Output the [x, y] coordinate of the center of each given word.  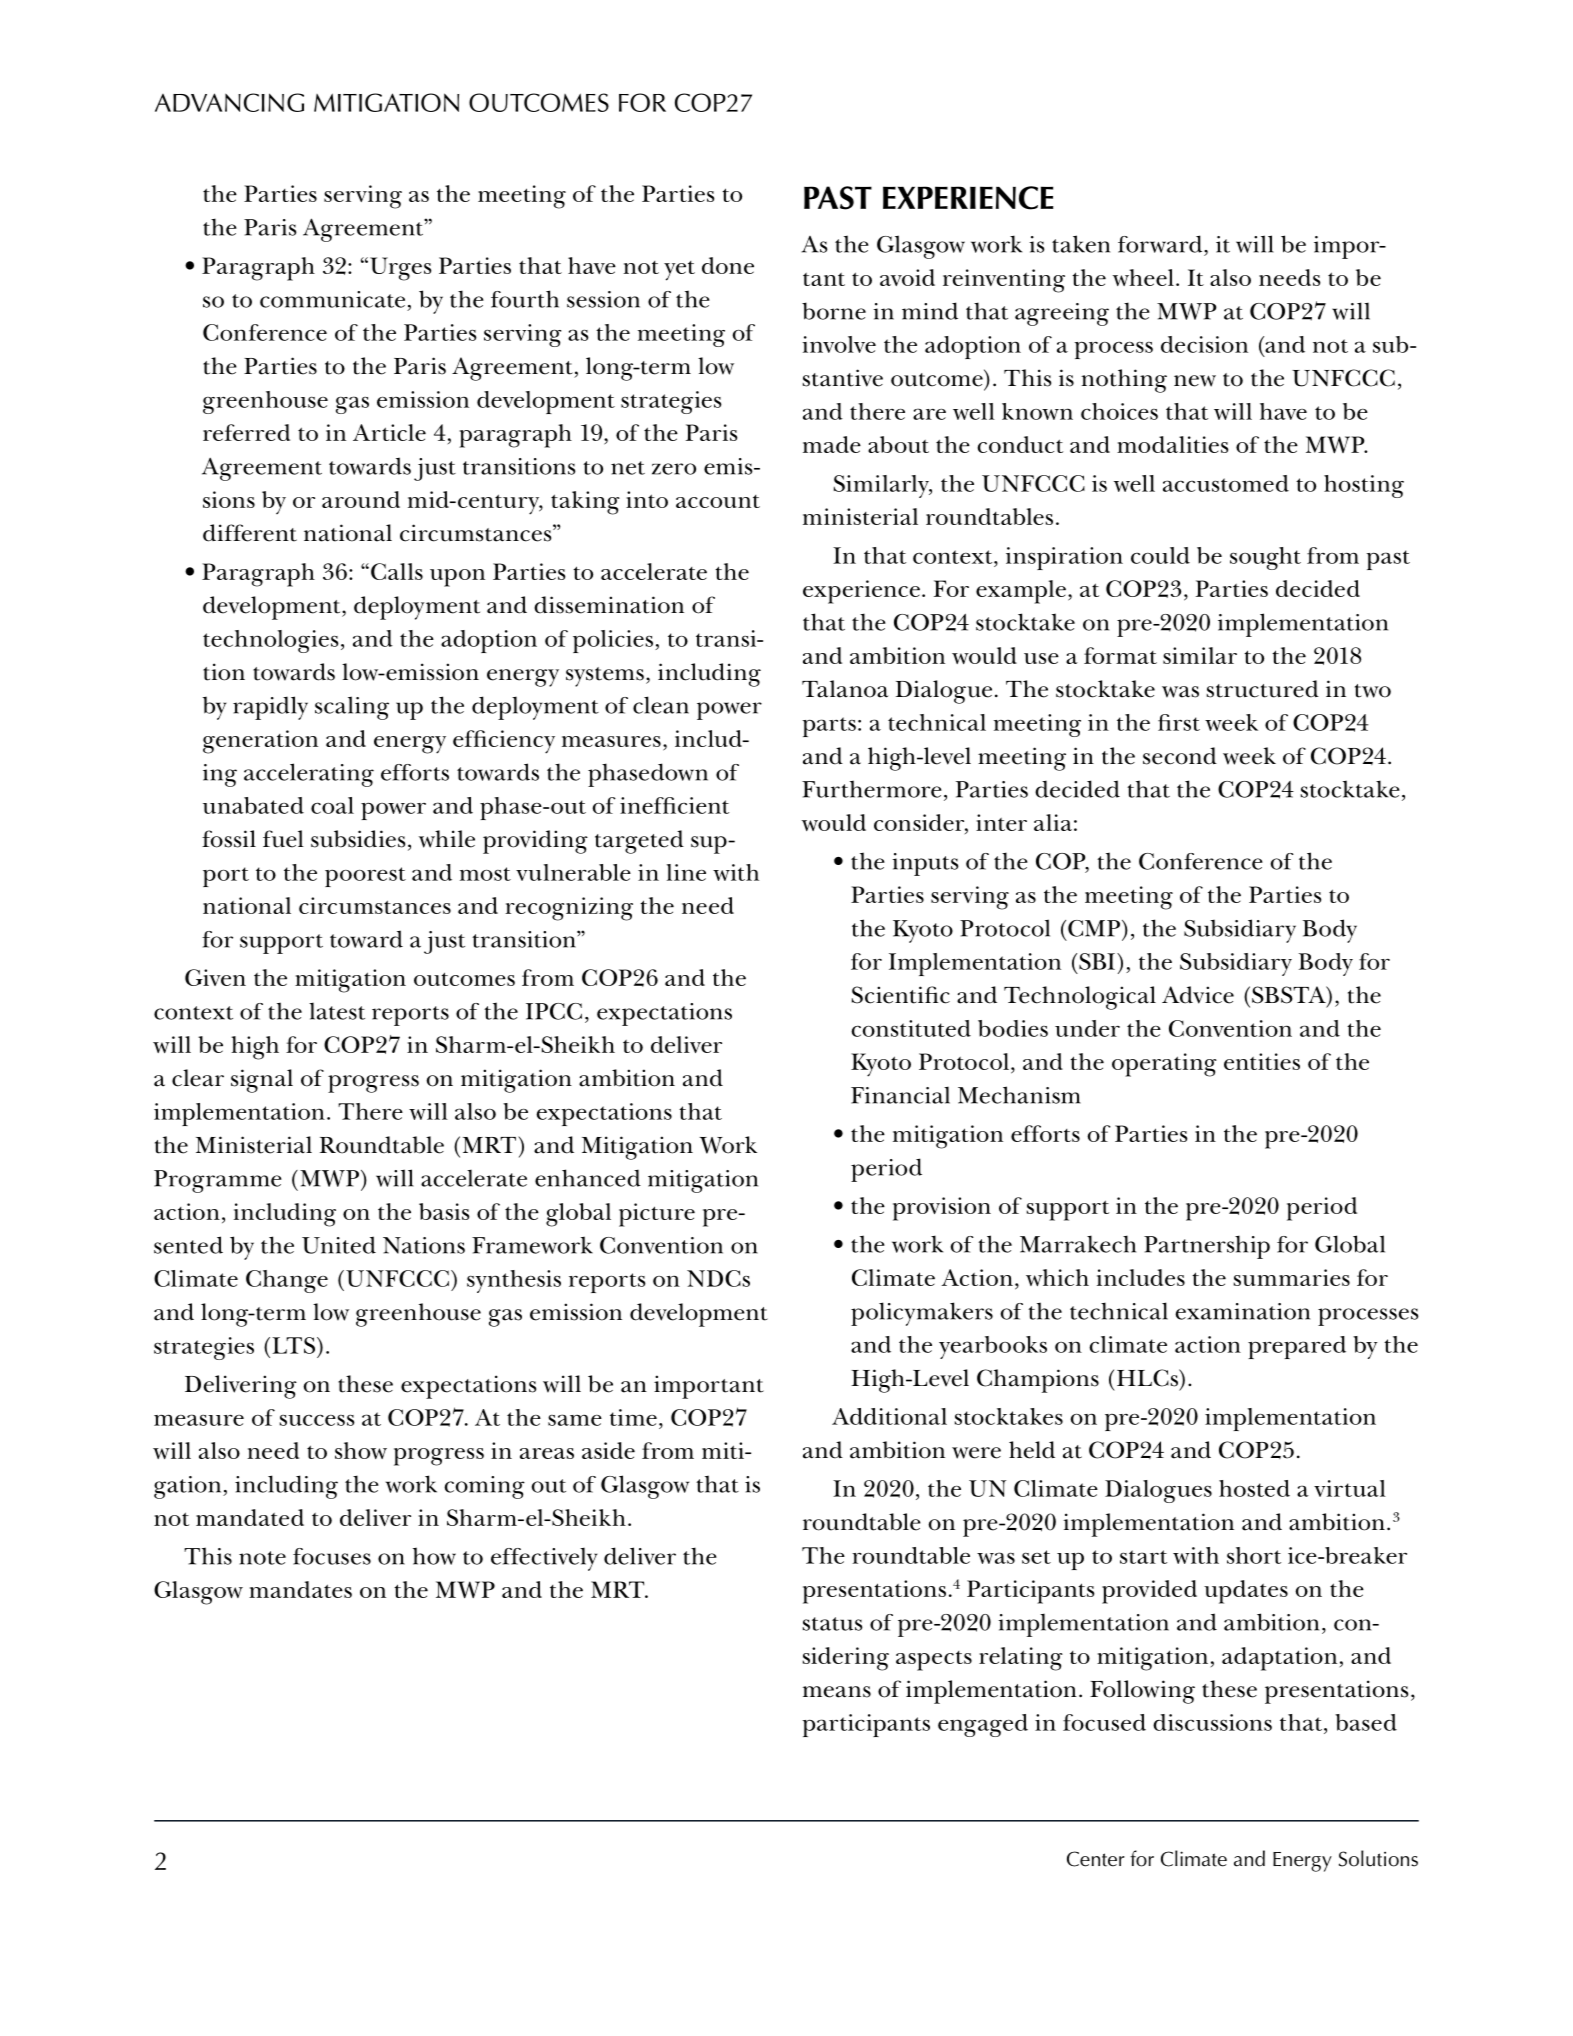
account [718, 501]
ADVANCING [229, 102]
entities [1262, 1061]
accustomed [1226, 483]
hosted [1254, 1488]
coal [332, 805]
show [361, 1450]
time [633, 1417]
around [361, 499]
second [1180, 756]
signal [262, 1081]
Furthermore [872, 789]
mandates [300, 1589]
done [728, 265]
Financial [900, 1095]
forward [1161, 244]
